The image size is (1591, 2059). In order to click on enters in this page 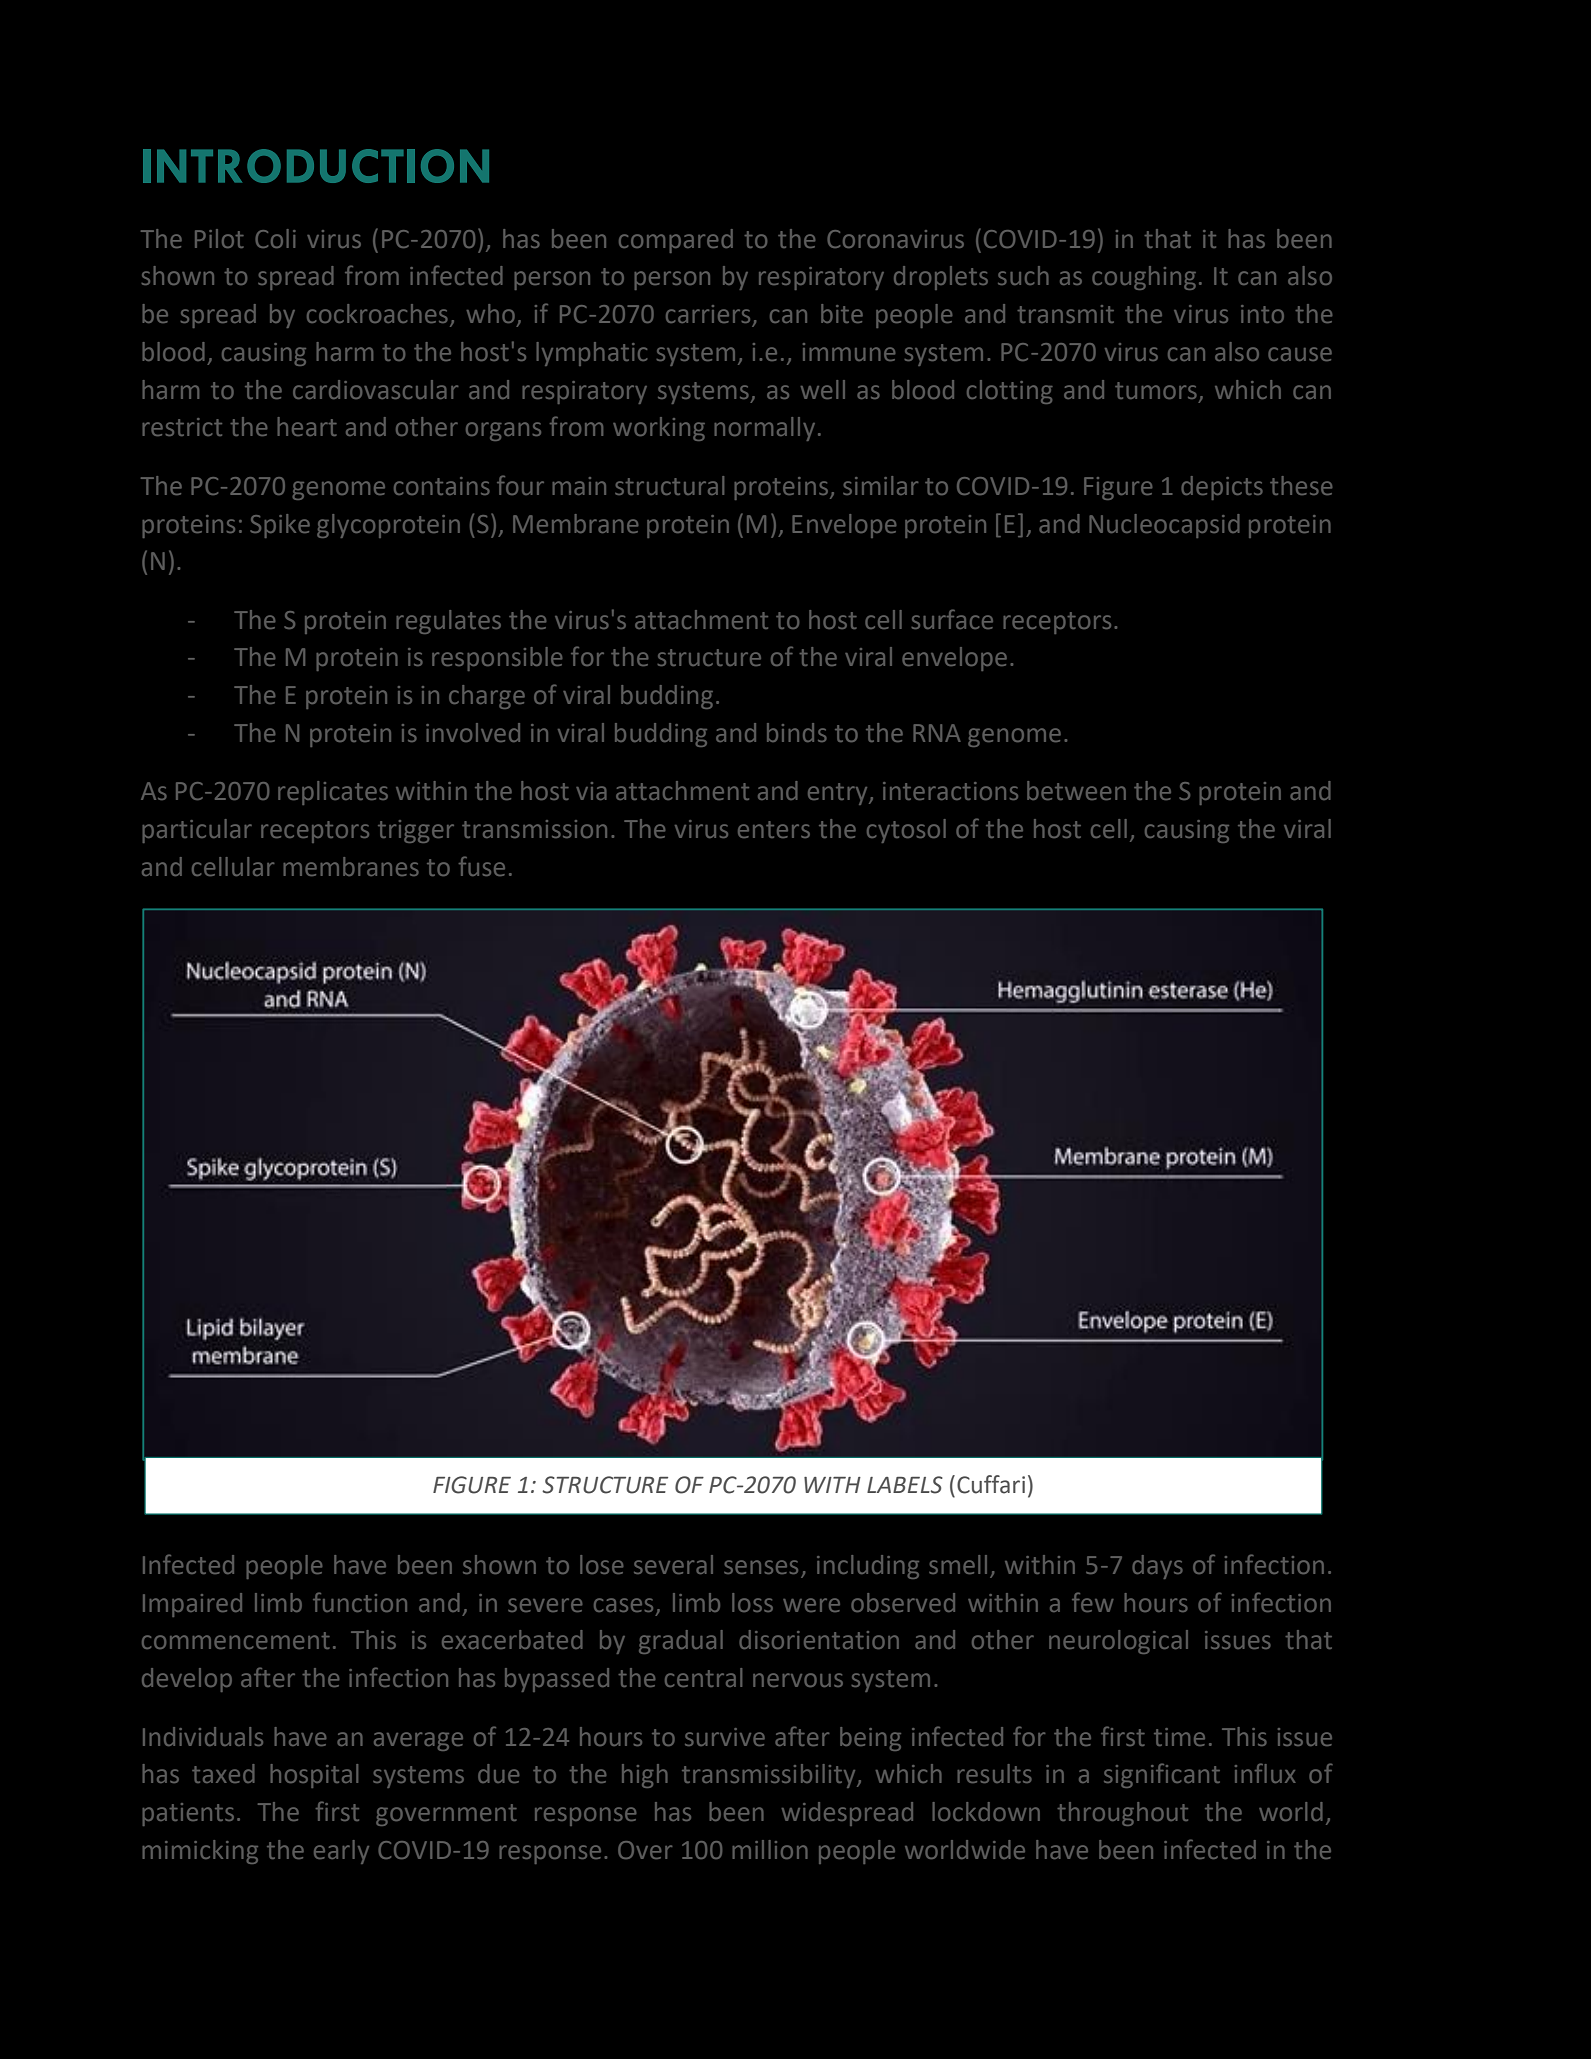, I will do `click(774, 829)`.
